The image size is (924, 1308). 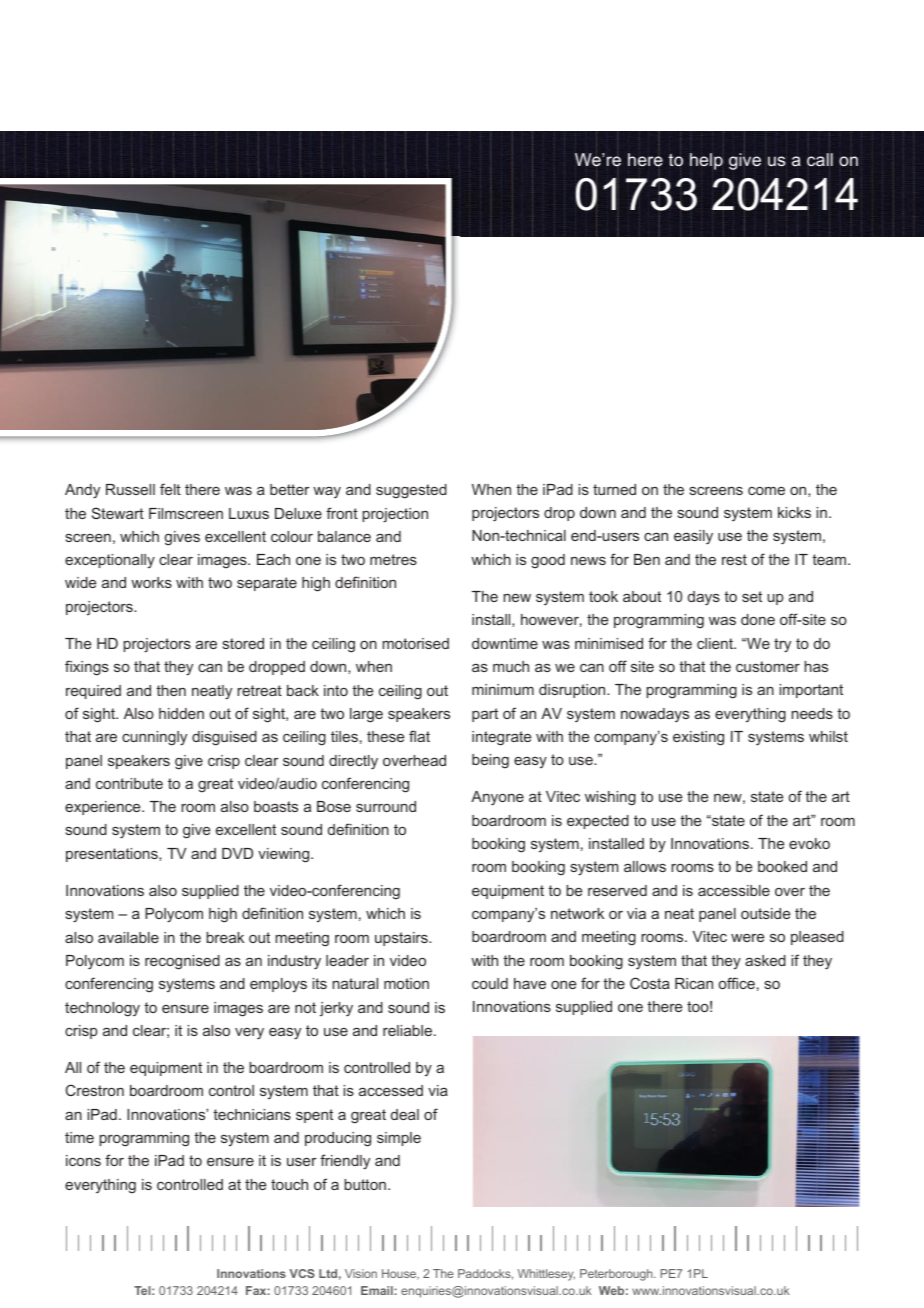 I want to click on accessible, so click(x=734, y=890).
